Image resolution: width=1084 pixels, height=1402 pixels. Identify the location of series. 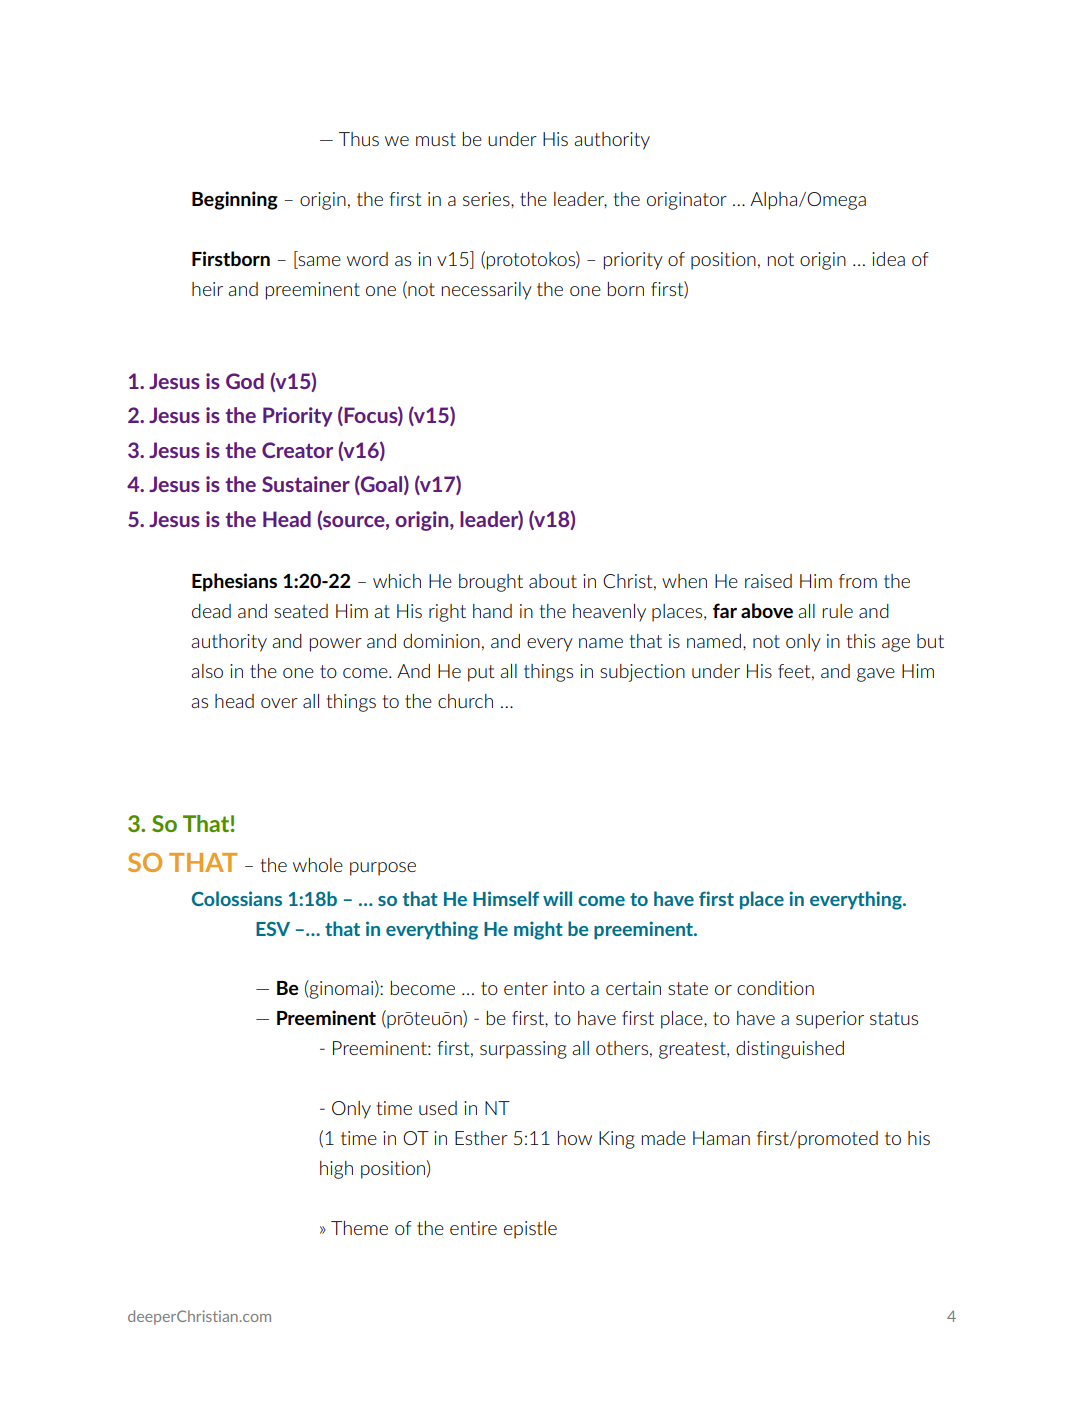
(487, 199).
